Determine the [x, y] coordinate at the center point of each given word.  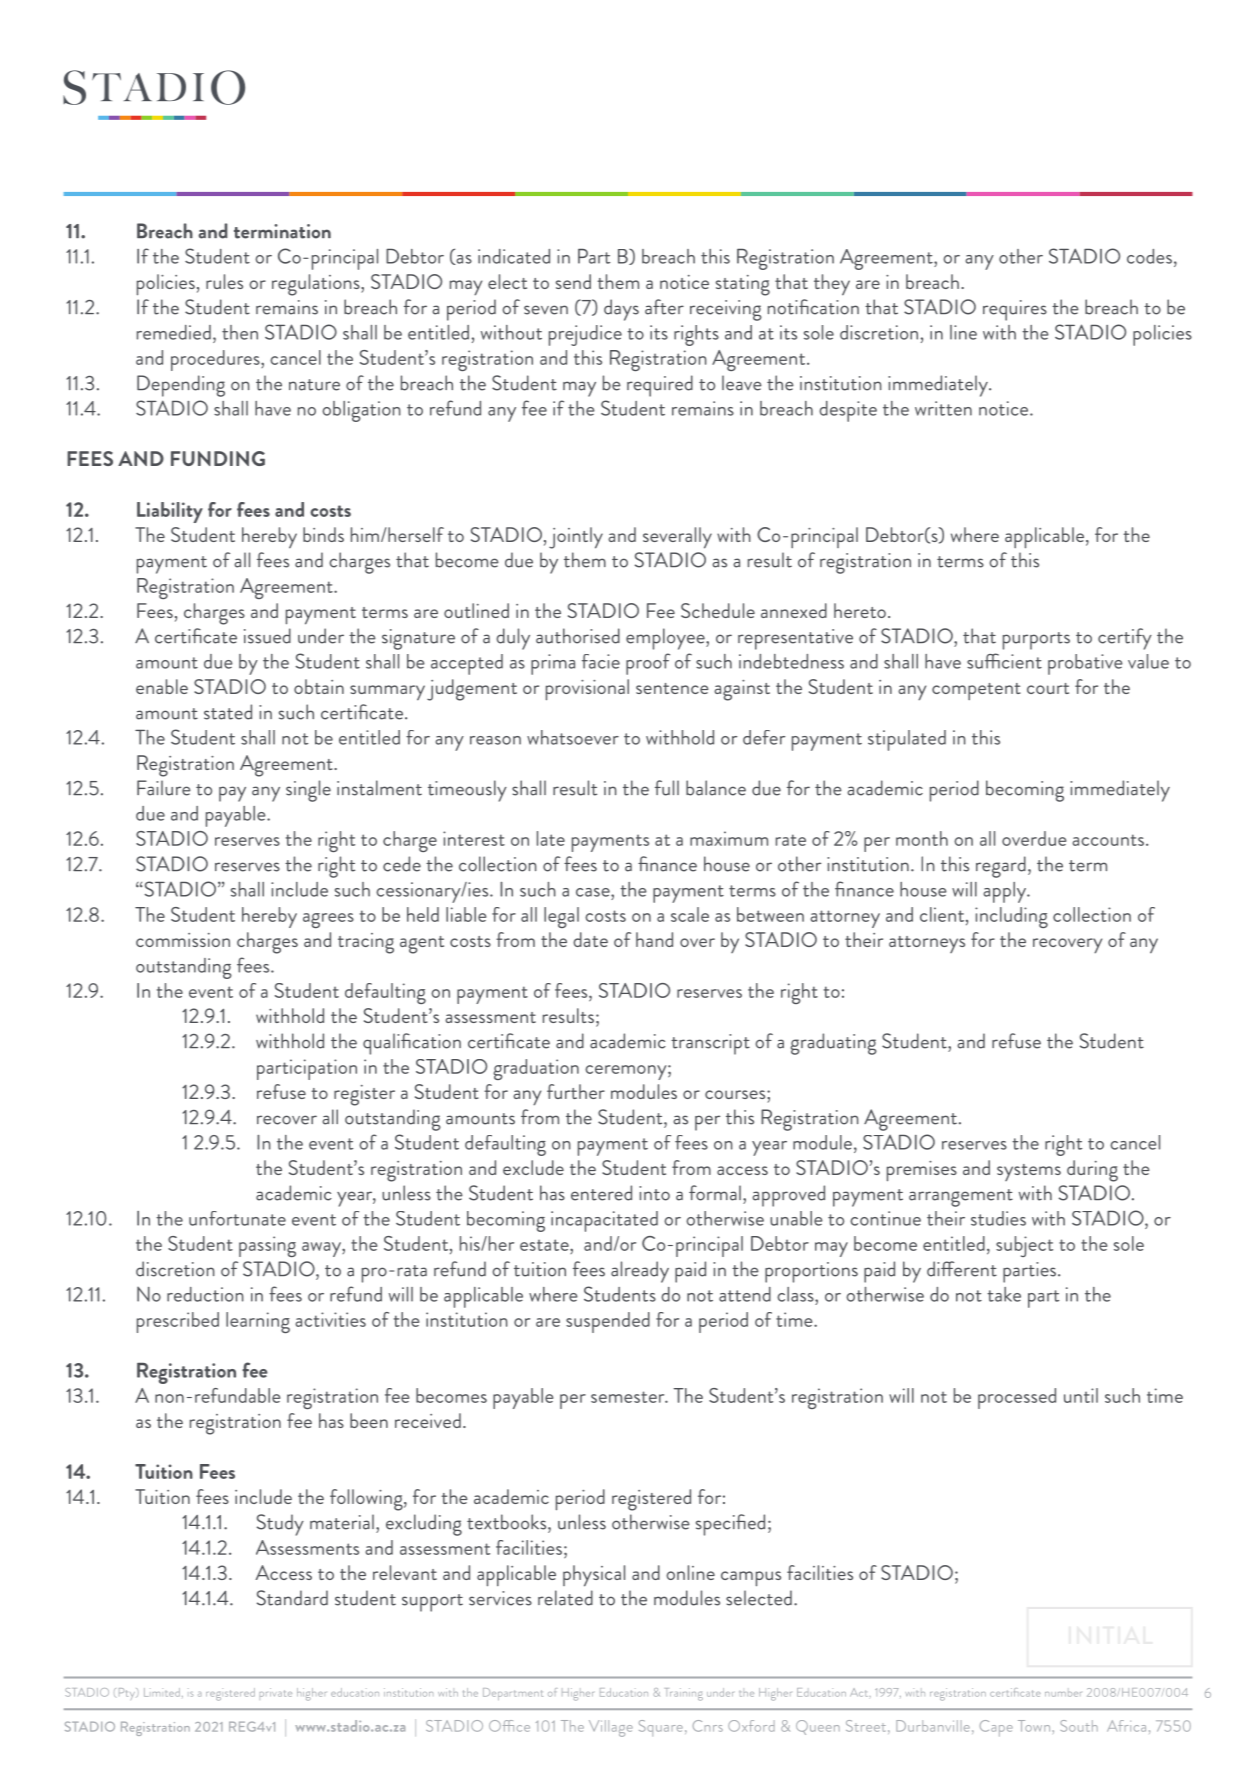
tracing [366, 943]
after [664, 307]
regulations [317, 285]
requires [1015, 310]
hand [654, 939]
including [1011, 917]
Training [684, 1694]
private [276, 1692]
